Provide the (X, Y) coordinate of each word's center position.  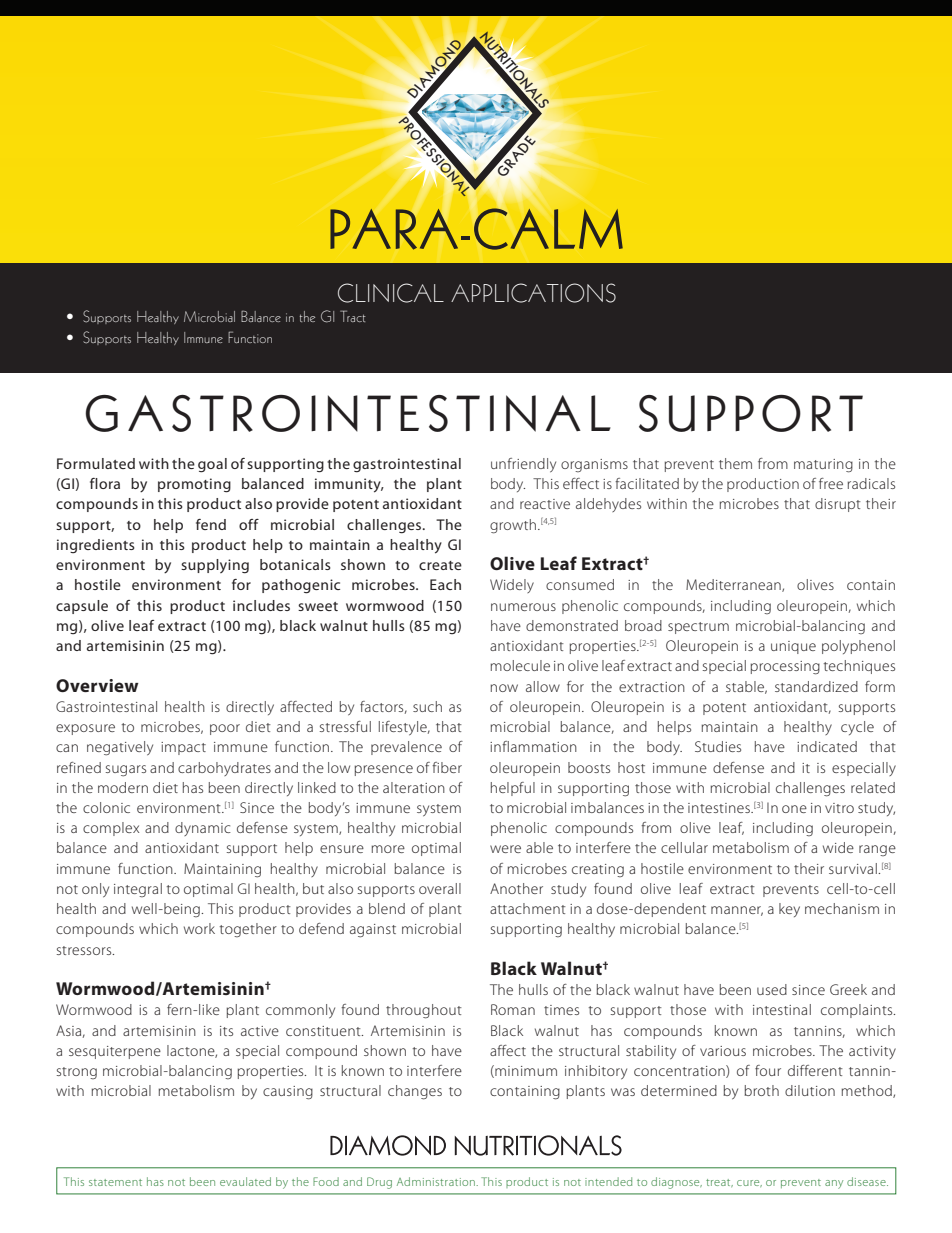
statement (115, 1182)
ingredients (96, 546)
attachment (528, 908)
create (440, 565)
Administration (437, 1181)
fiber (447, 767)
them (735, 463)
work (199, 928)
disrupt (838, 505)
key (789, 910)
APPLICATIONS (533, 293)
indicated (827, 746)
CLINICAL (391, 293)
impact (183, 748)
